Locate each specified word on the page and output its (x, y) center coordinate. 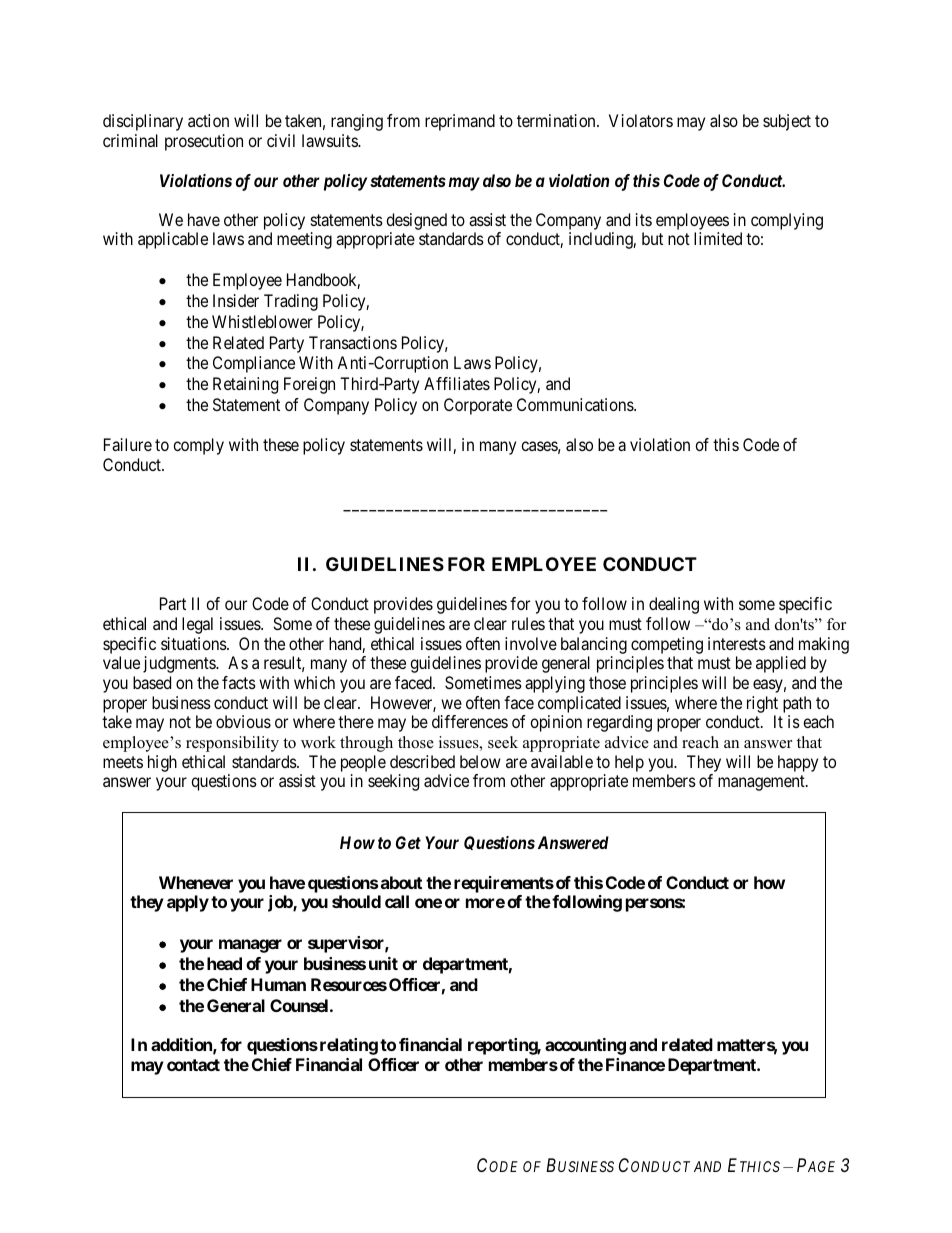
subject (787, 122)
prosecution (204, 142)
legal (197, 625)
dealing (674, 605)
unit (383, 963)
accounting (585, 1046)
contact (193, 1065)
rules (528, 623)
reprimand (460, 122)
